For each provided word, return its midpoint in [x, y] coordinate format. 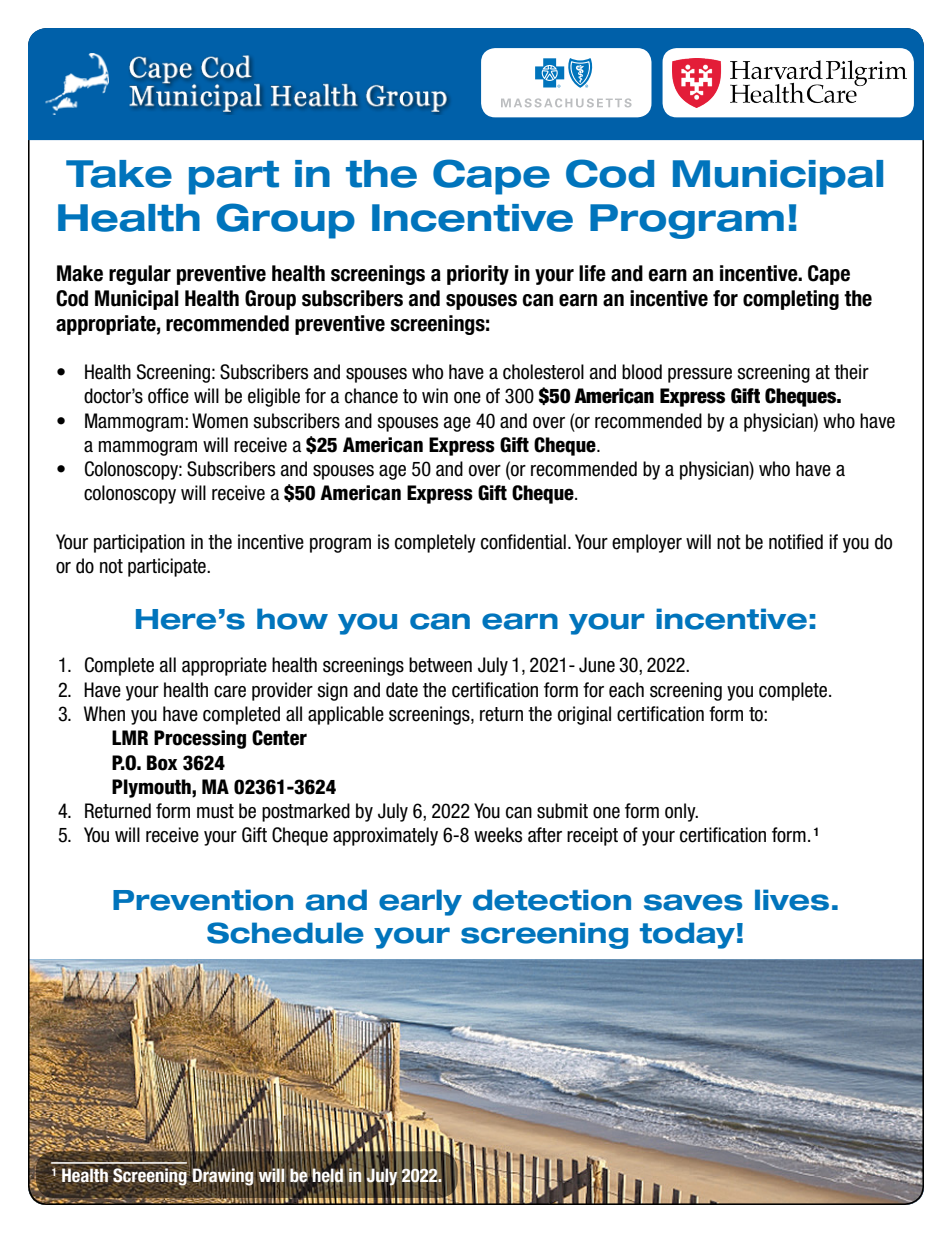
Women [220, 421]
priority [478, 275]
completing [791, 300]
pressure [700, 375]
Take [119, 174]
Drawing [223, 1176]
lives [792, 900]
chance [371, 396]
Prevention [203, 900]
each [626, 690]
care [230, 692]
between [440, 665]
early [420, 902]
